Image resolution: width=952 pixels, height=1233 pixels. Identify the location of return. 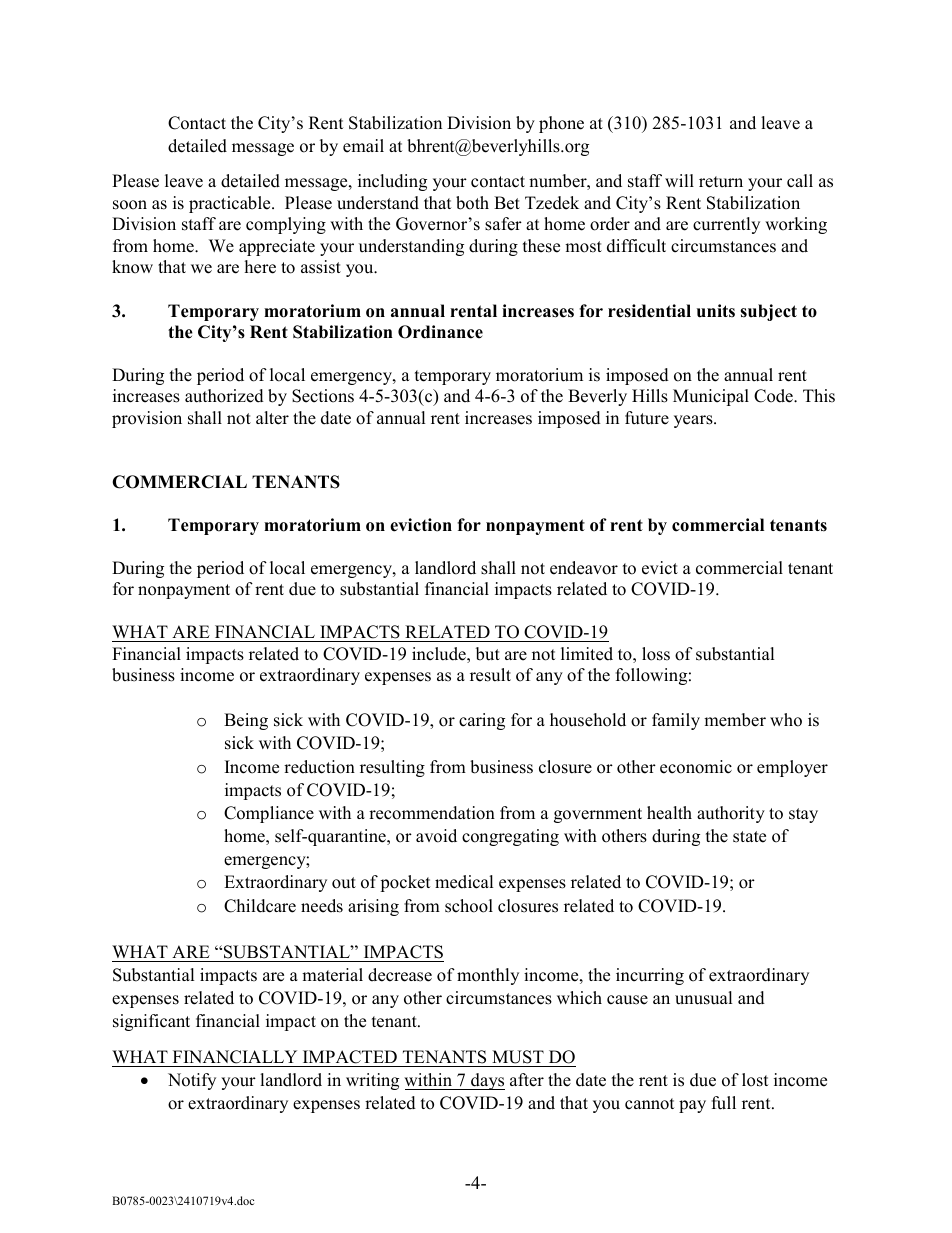
(721, 182).
